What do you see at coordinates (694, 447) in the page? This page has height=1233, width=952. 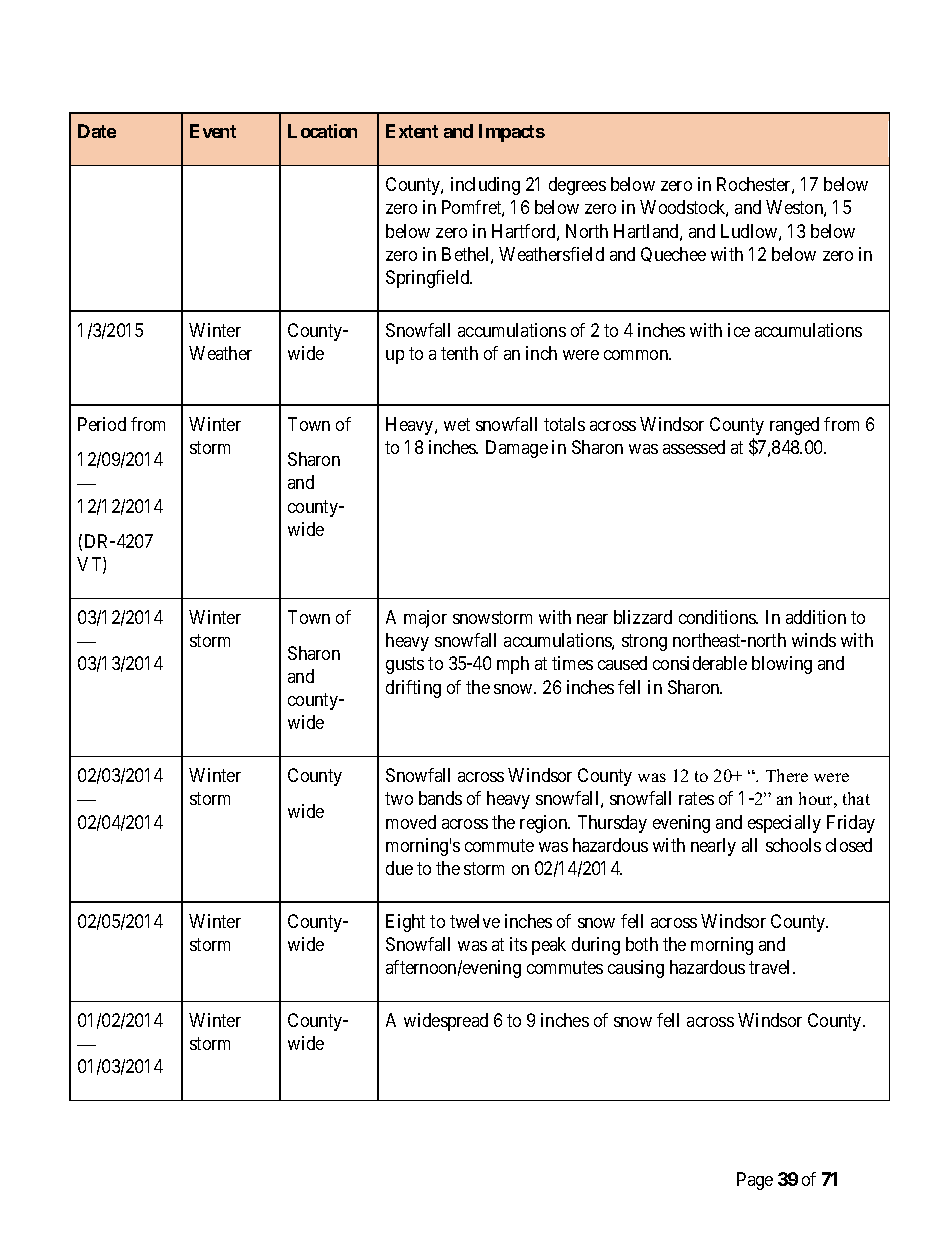 I see `assessed` at bounding box center [694, 447].
